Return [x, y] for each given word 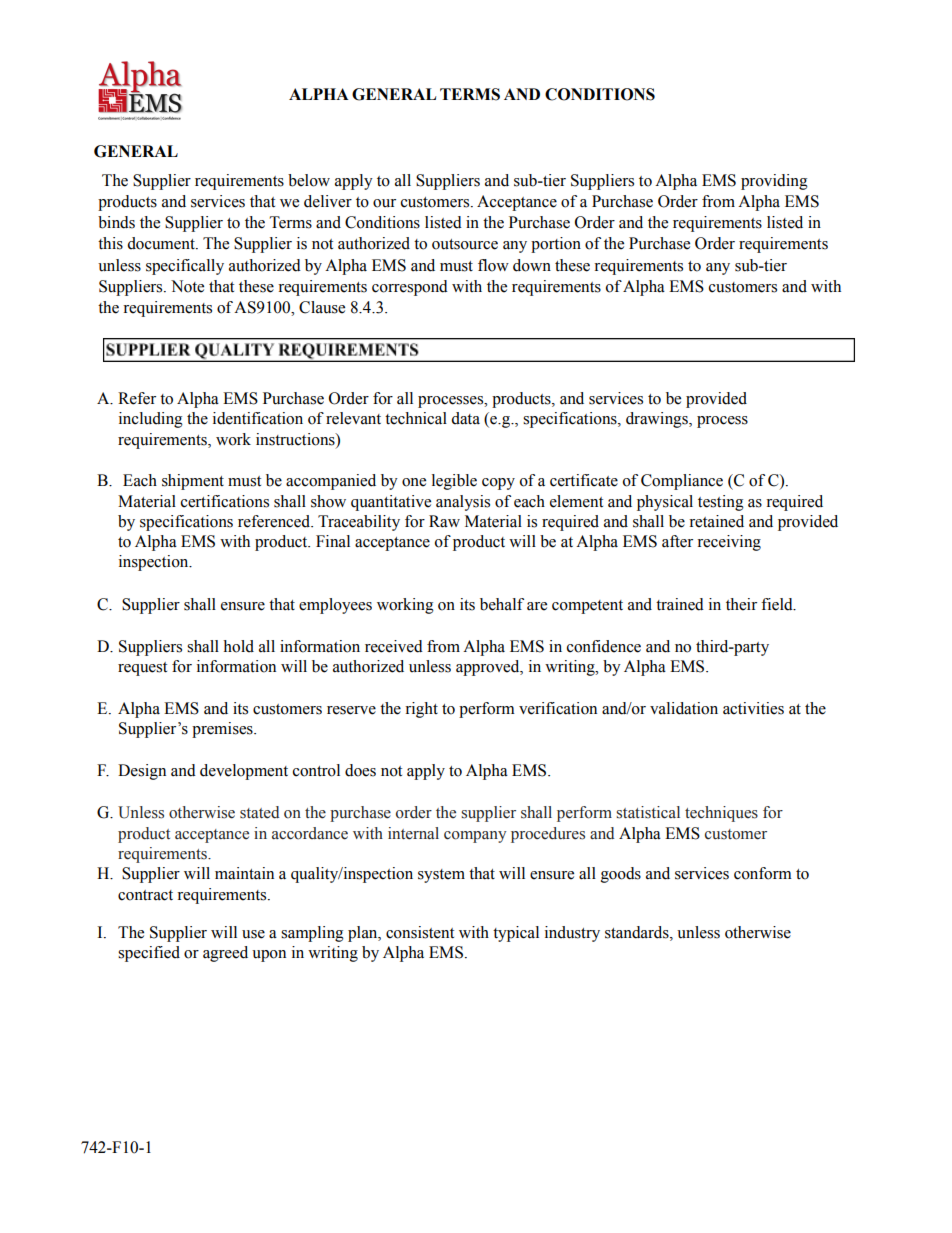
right [421, 710]
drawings [658, 420]
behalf [502, 604]
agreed [225, 954]
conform [763, 873]
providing [774, 182]
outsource [465, 244]
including [151, 420]
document [162, 243]
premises [223, 730]
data [465, 418]
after [677, 541]
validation [684, 708]
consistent [420, 932]
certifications [225, 501]
